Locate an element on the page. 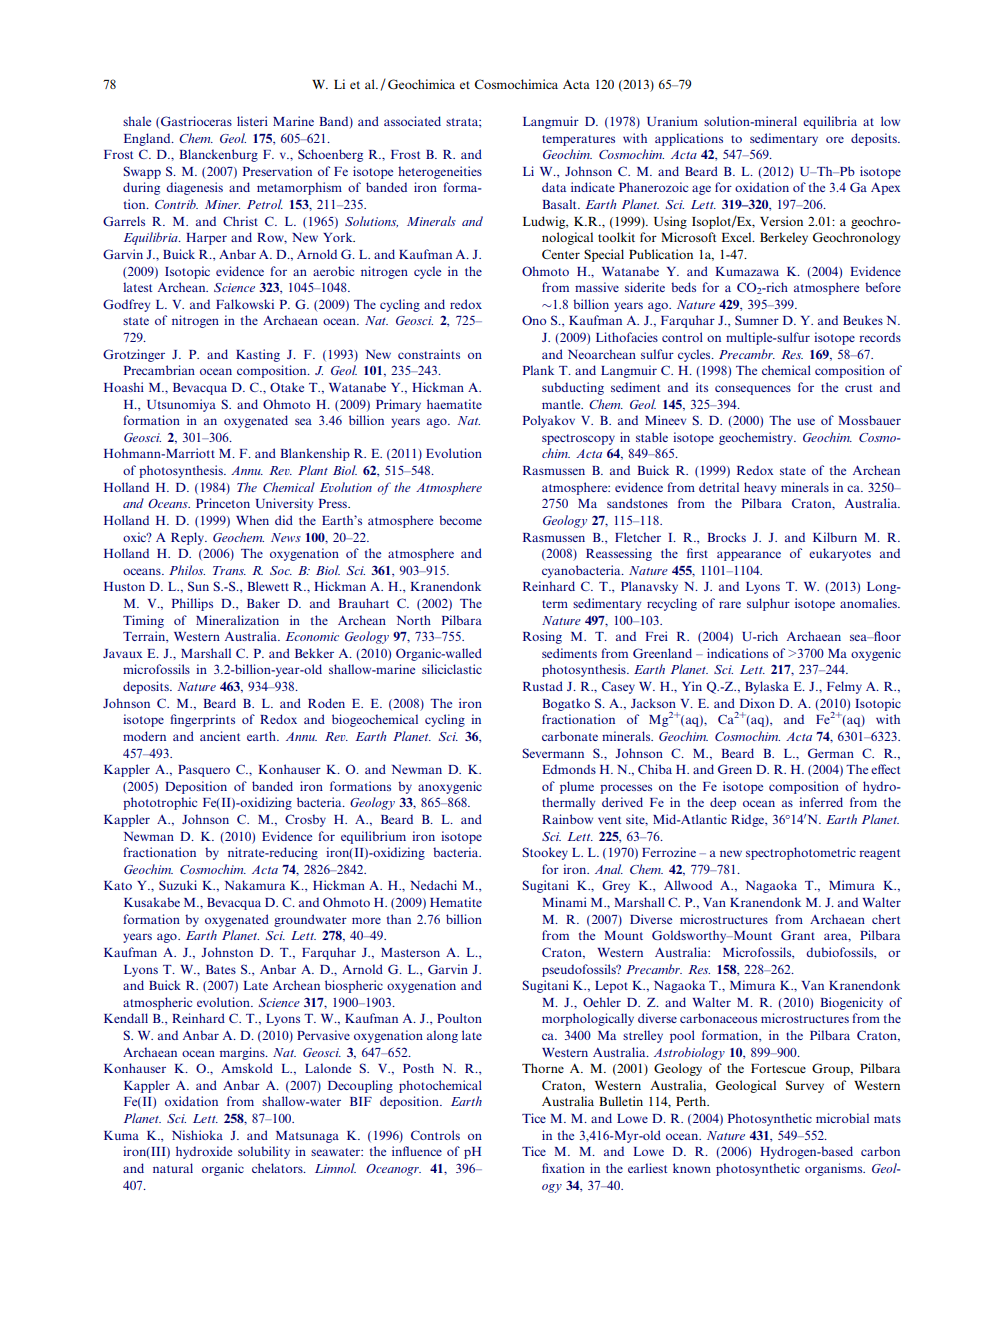 This document has height=1324, width=993. England is located at coordinates (148, 139).
